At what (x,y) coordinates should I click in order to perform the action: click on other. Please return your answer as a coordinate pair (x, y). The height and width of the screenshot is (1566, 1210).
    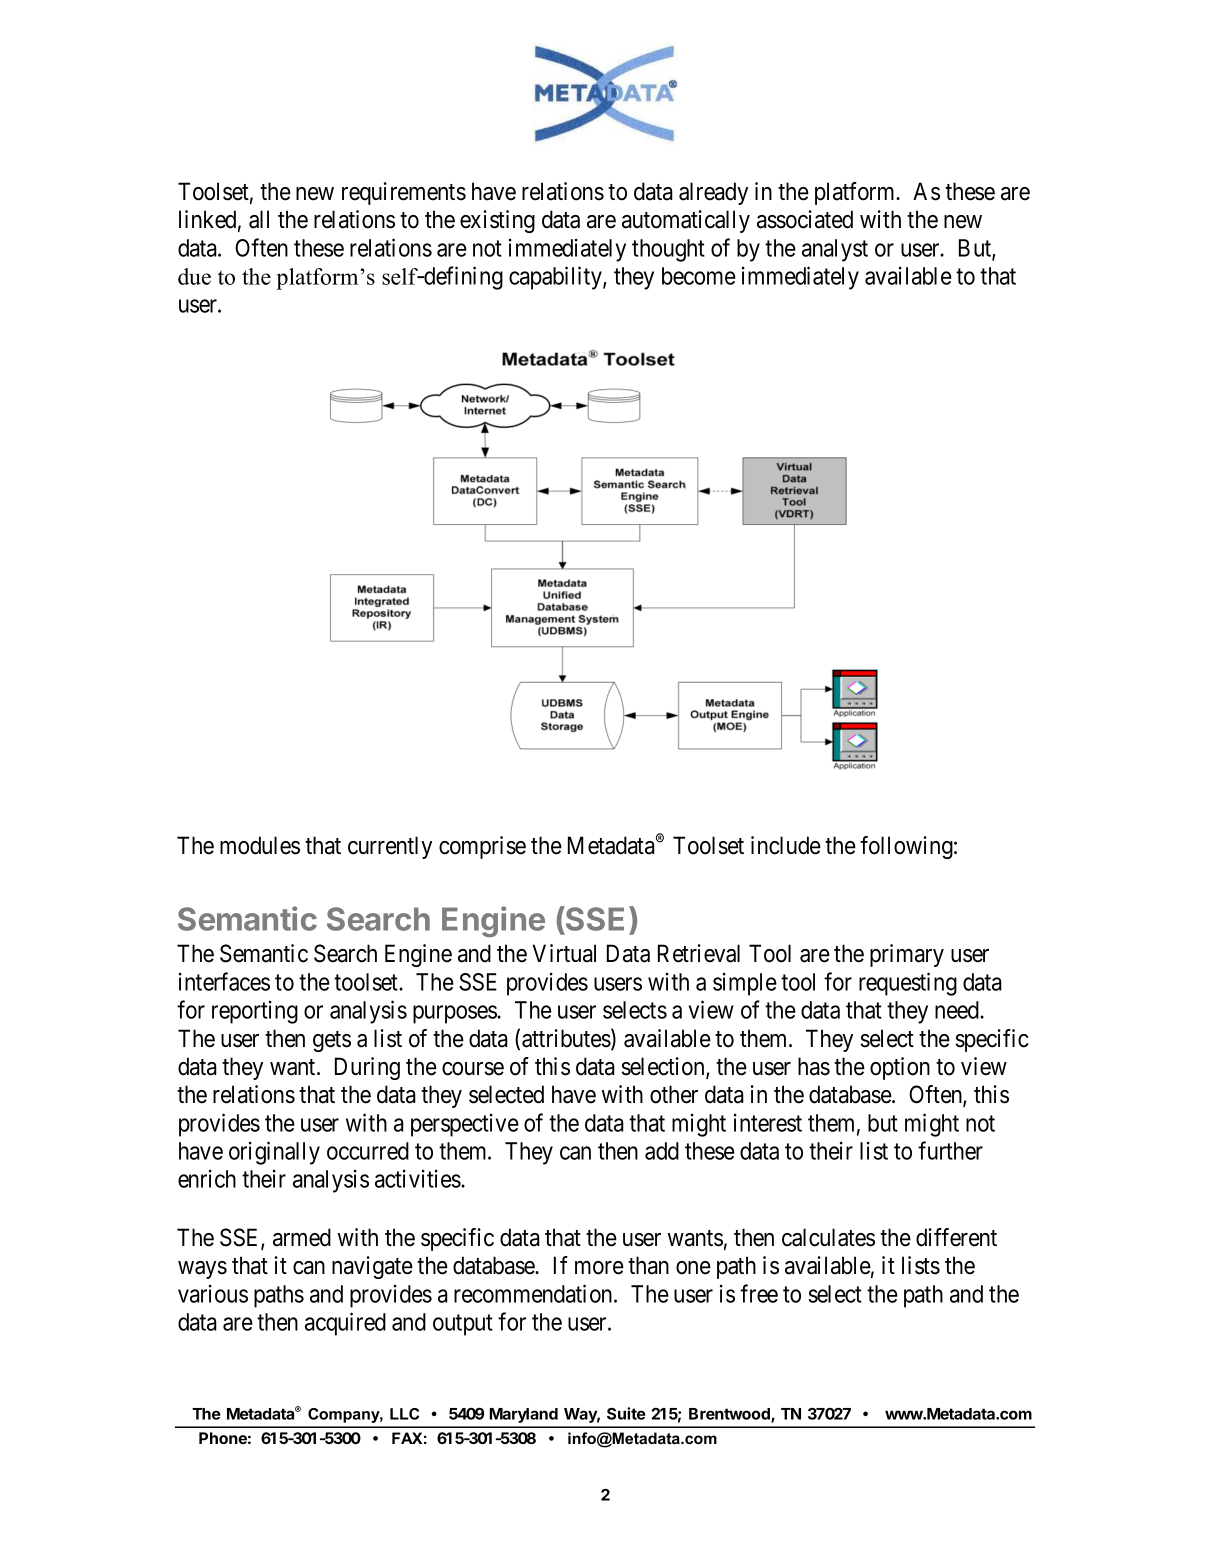
    Looking at the image, I should click on (674, 1094).
